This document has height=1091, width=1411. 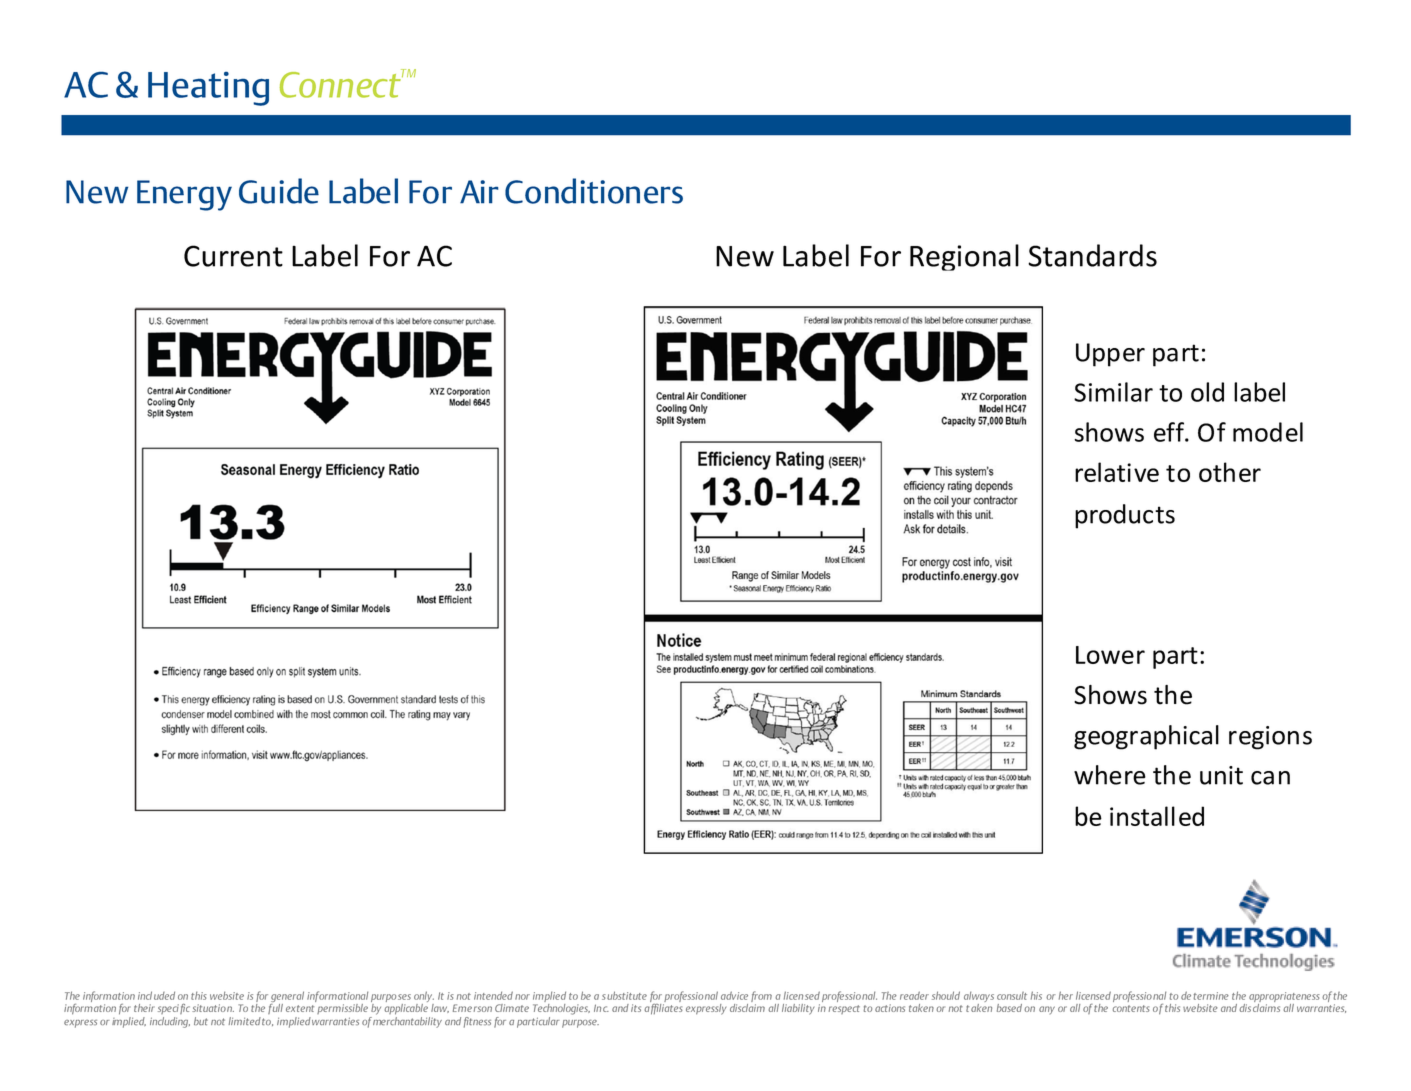 I want to click on advice, so click(x=734, y=995).
